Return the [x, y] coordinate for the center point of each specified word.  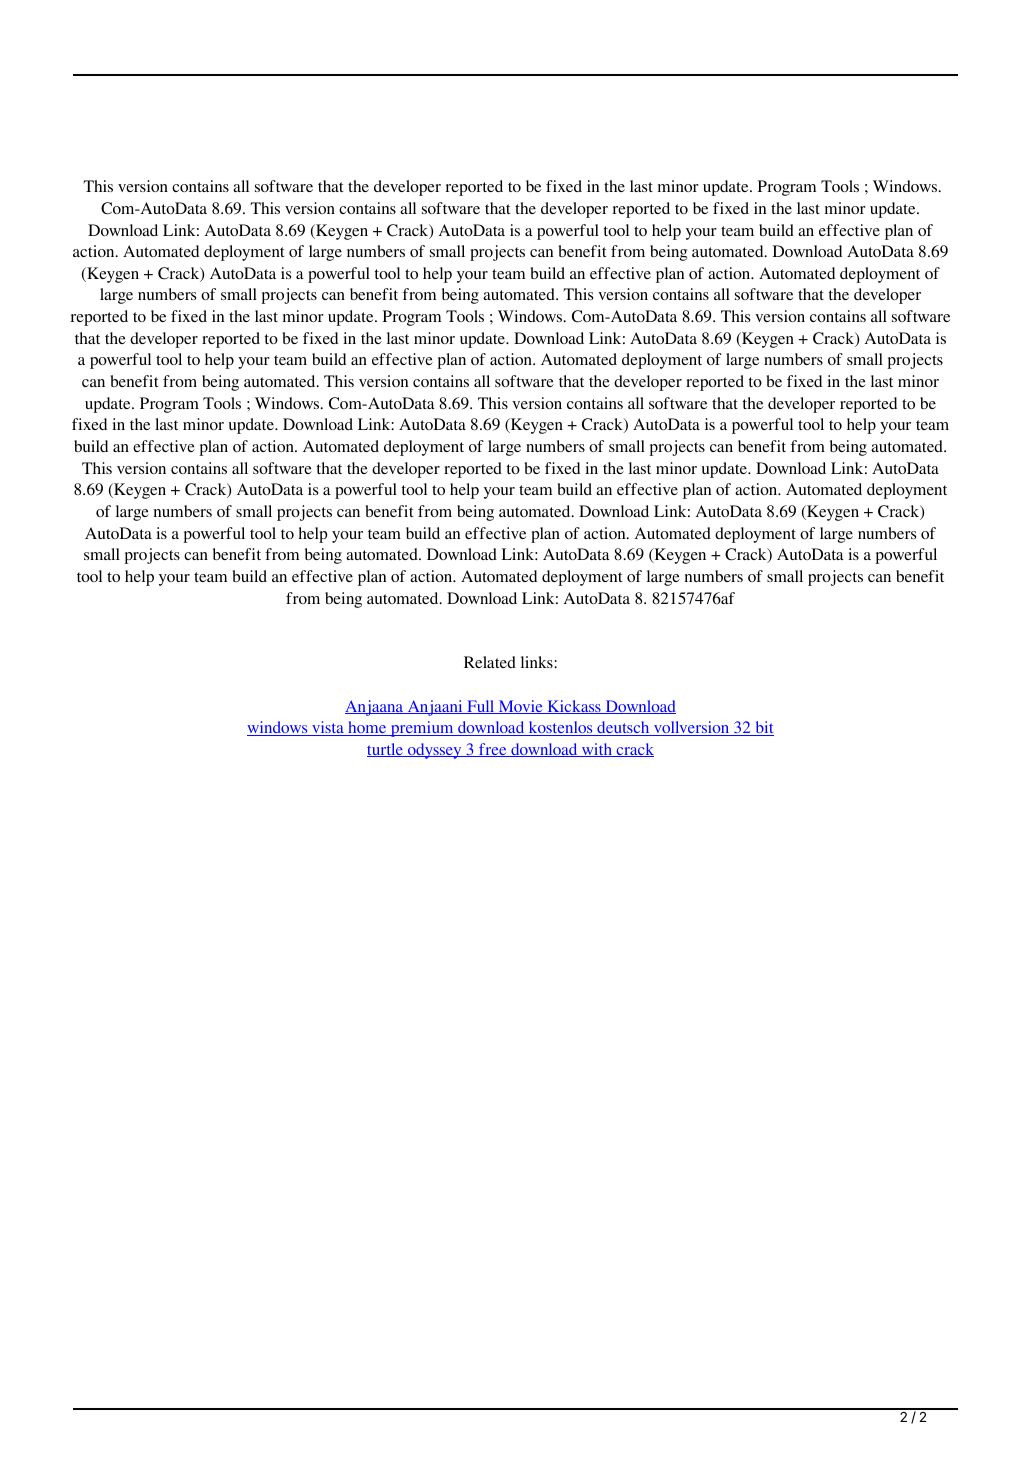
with [597, 750]
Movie [520, 707]
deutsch [623, 728]
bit [763, 728]
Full [481, 707]
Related [490, 662]
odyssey [435, 751]
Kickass [574, 707]
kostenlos [560, 728]
